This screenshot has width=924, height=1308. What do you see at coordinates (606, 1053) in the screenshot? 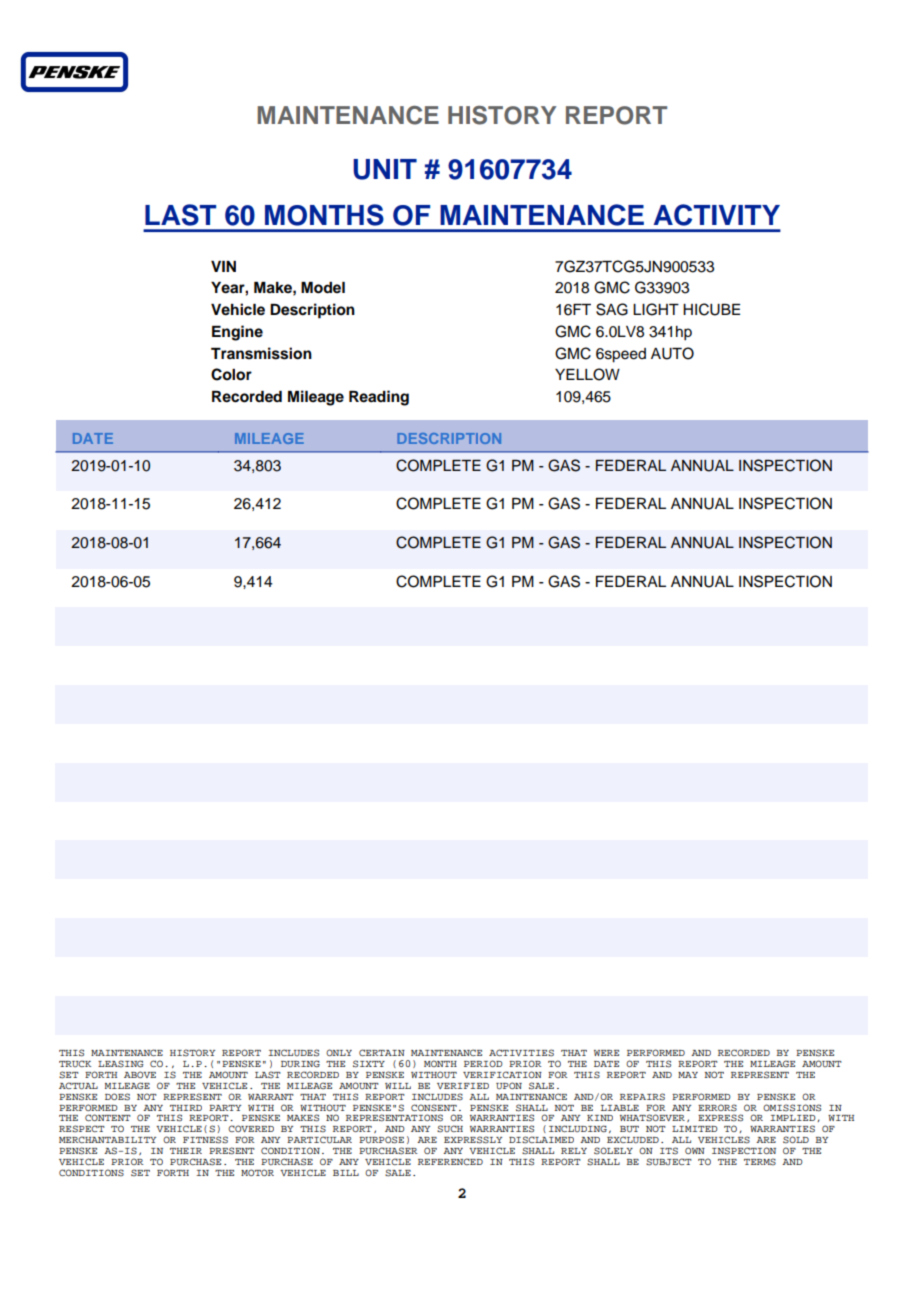
I see `WERE` at bounding box center [606, 1053].
